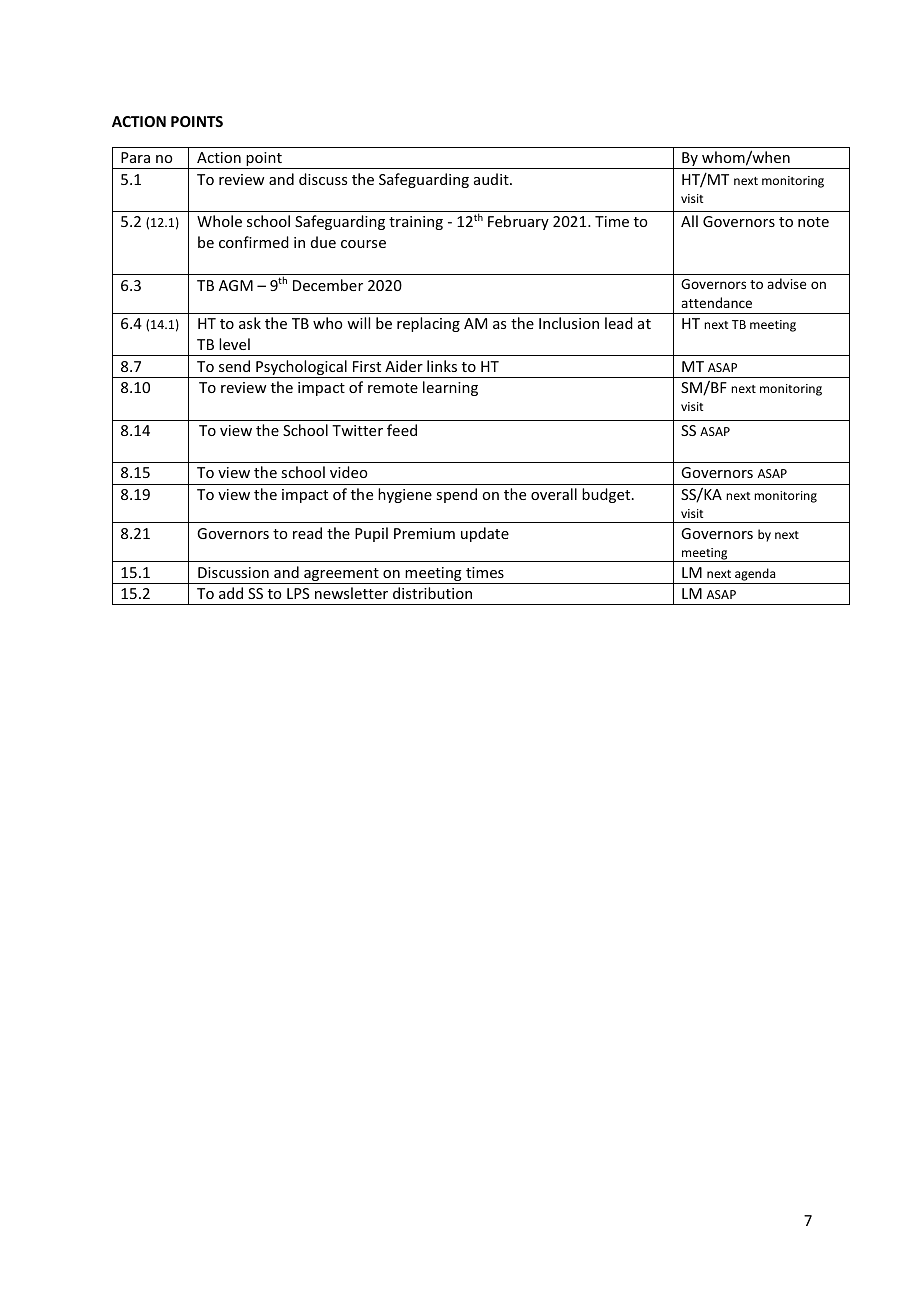 Image resolution: width=924 pixels, height=1307 pixels. Describe the element at coordinates (619, 323) in the screenshot. I see `lead` at that location.
